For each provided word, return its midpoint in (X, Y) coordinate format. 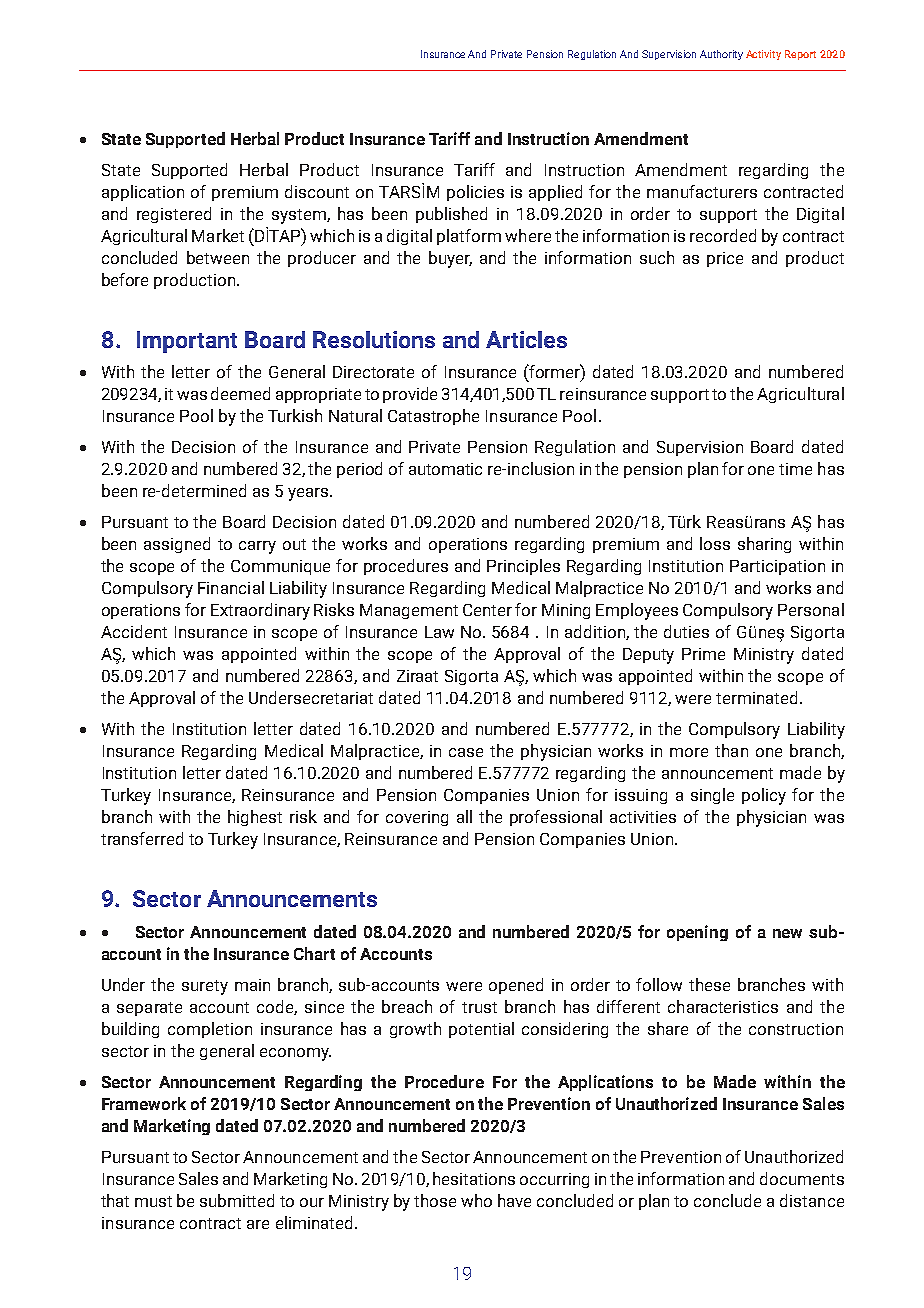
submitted (237, 1200)
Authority (721, 55)
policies (475, 193)
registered (174, 215)
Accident (134, 631)
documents (802, 1178)
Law (439, 632)
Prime (703, 654)
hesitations (474, 1178)
